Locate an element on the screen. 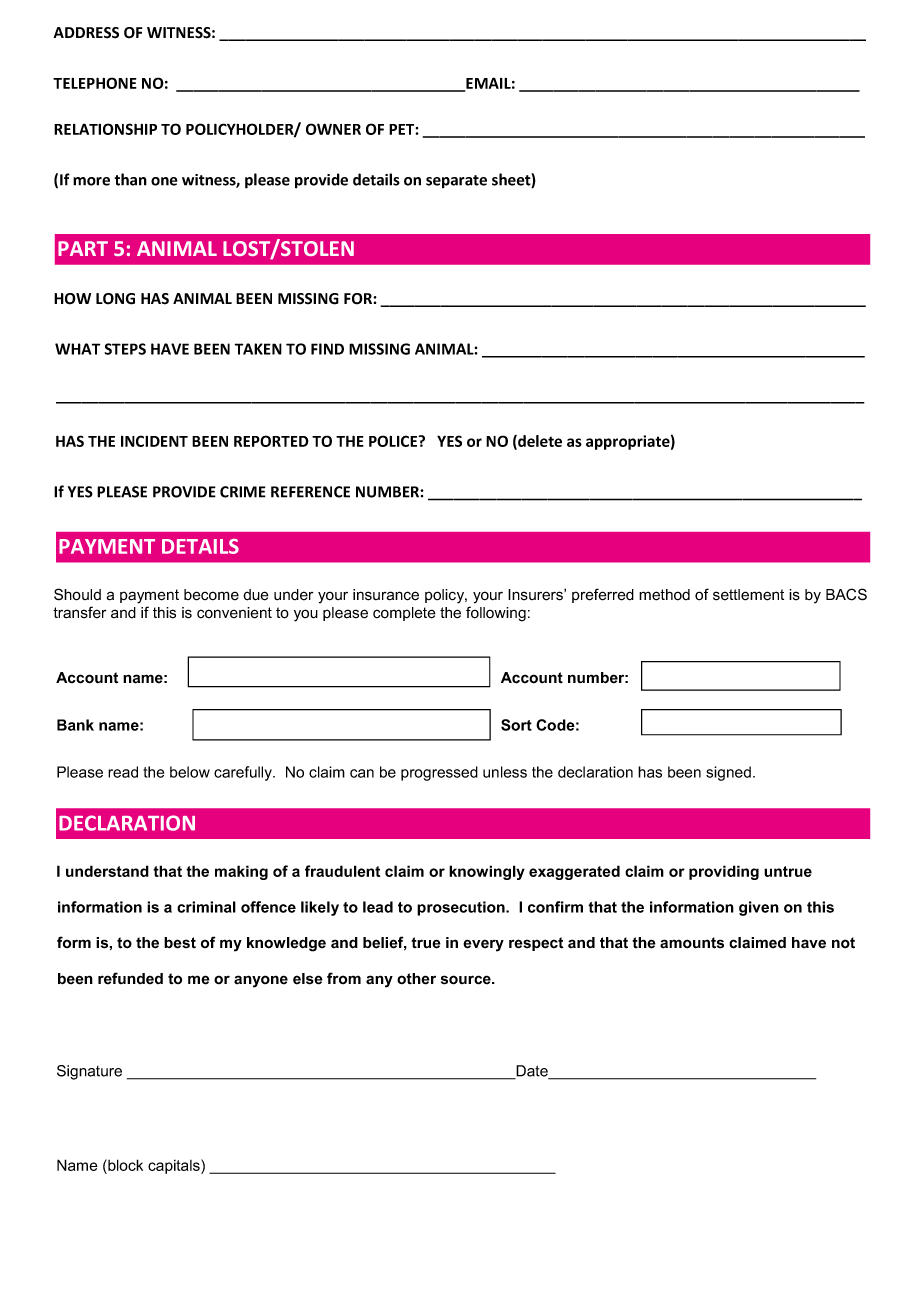 This screenshot has width=924, height=1309. following is located at coordinates (496, 614).
